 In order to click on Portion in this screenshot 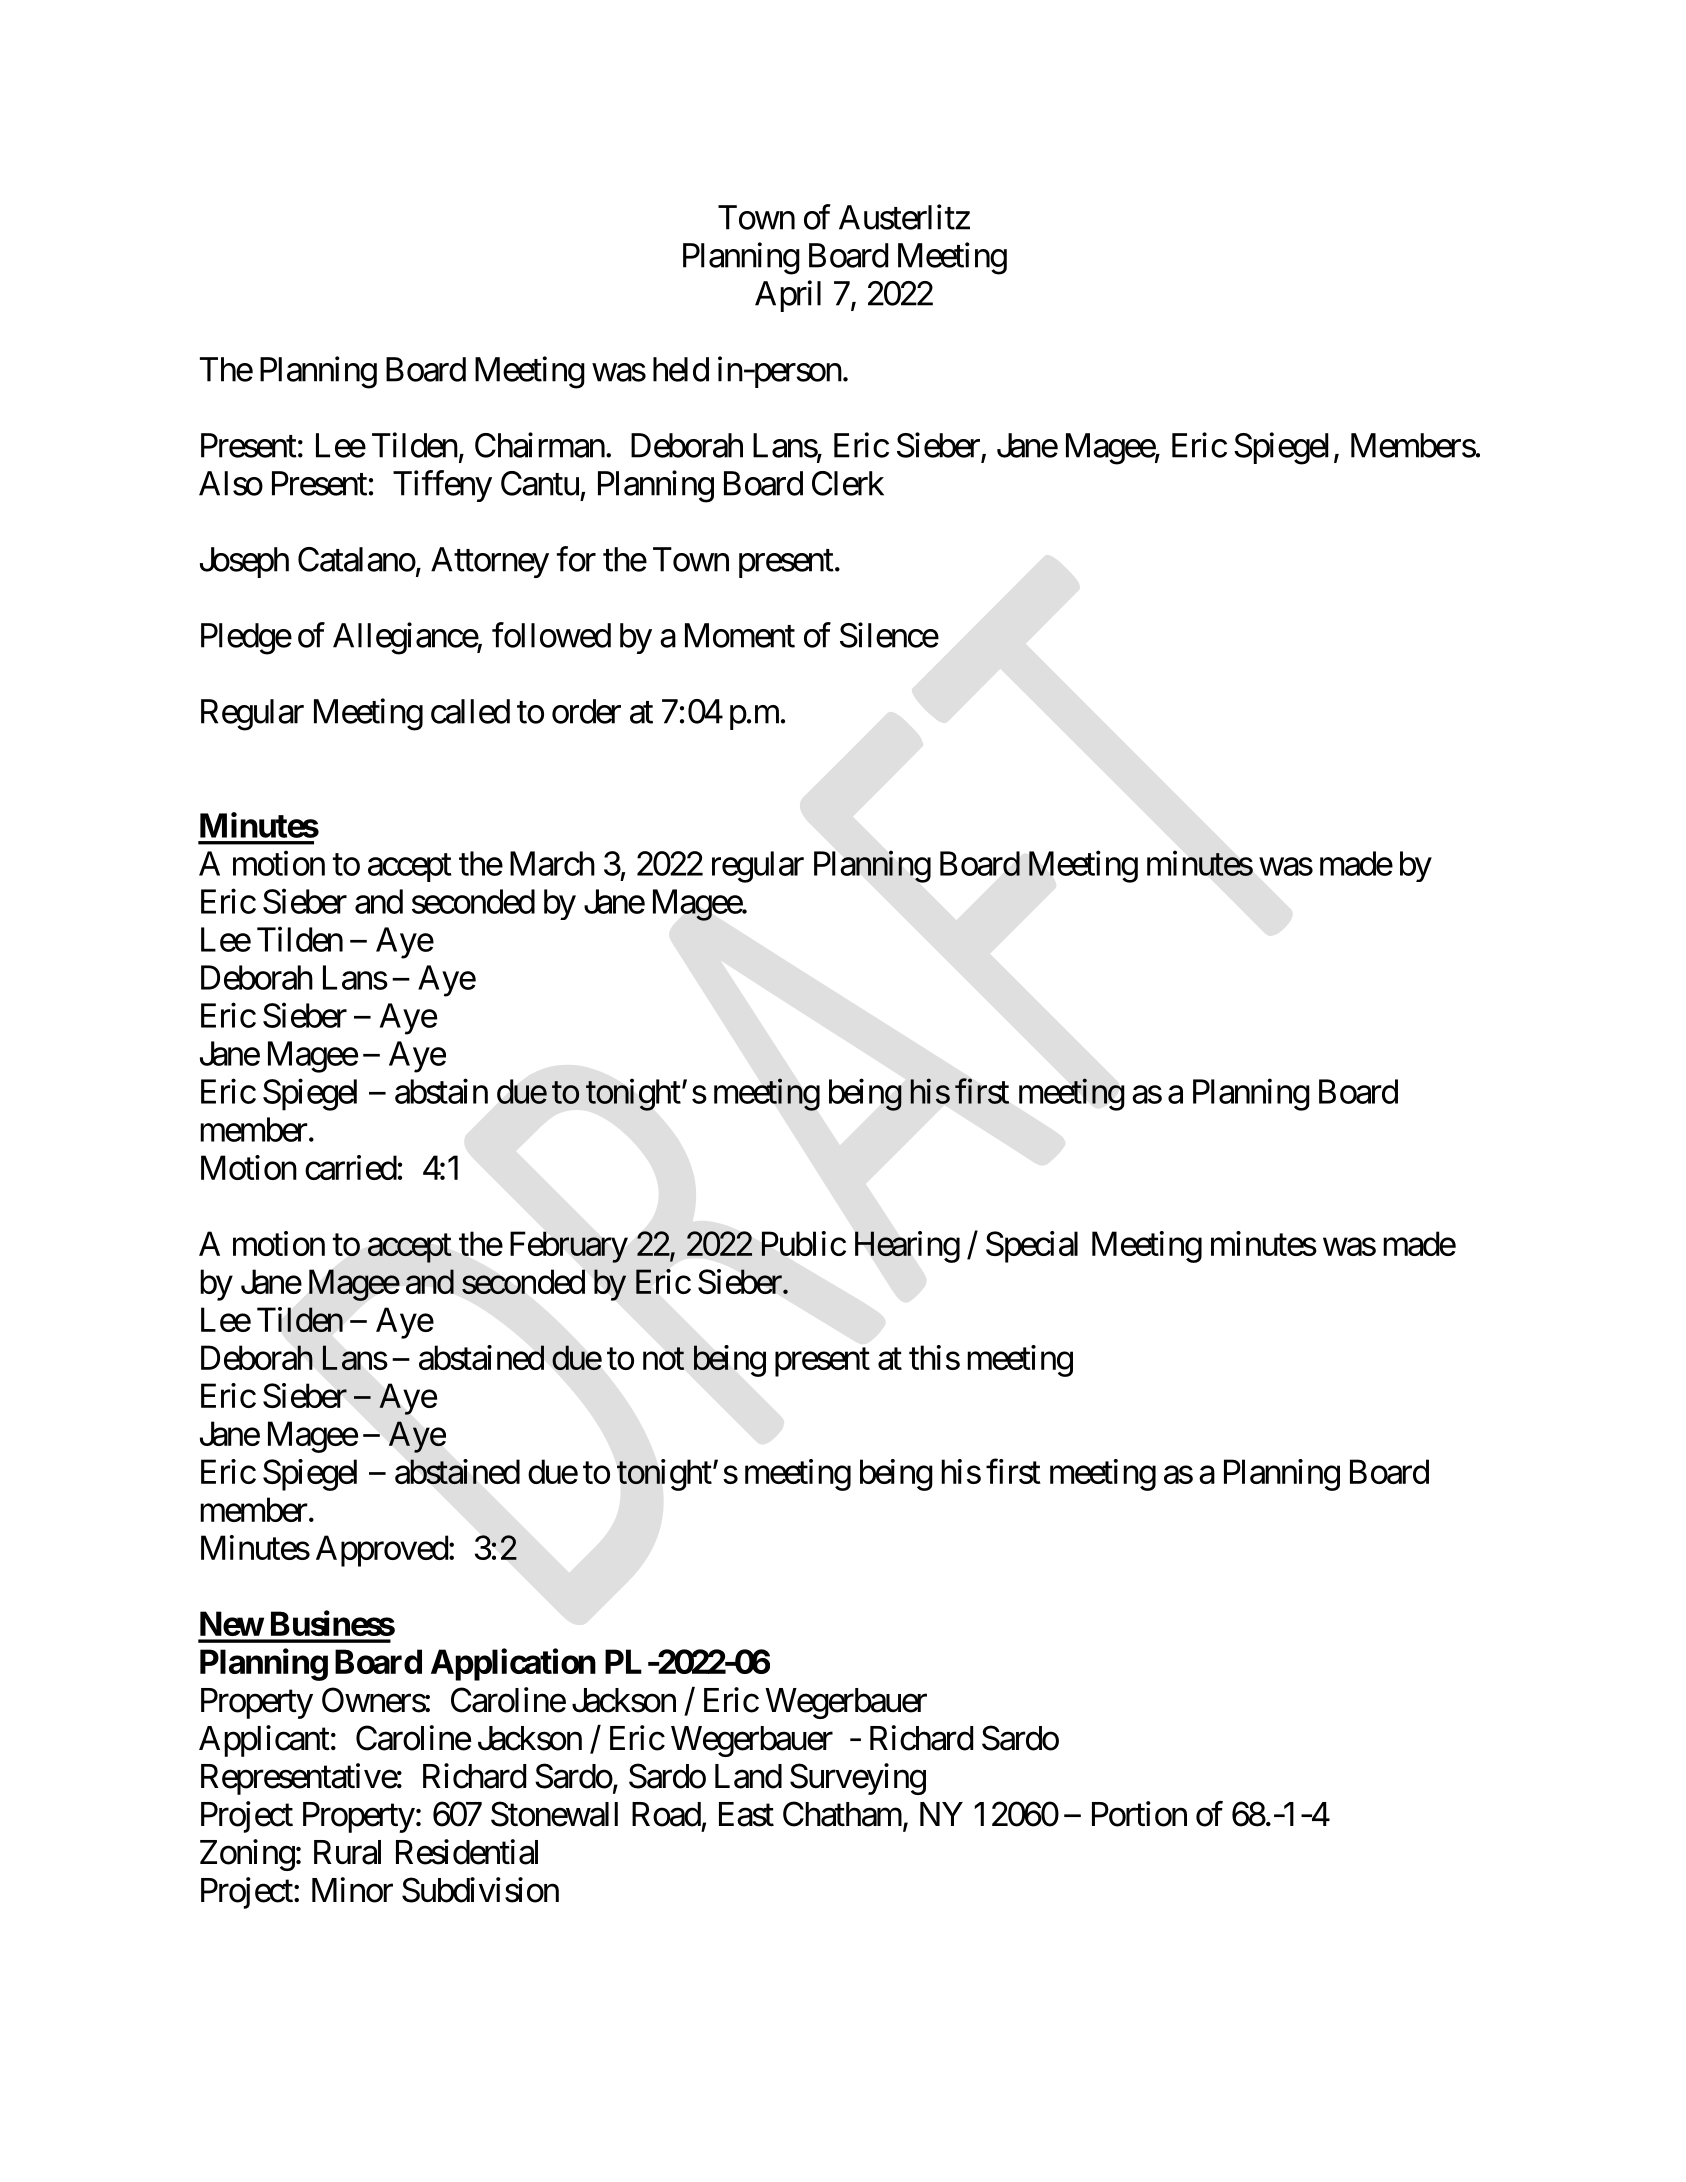, I will do `click(1139, 1814)`.
